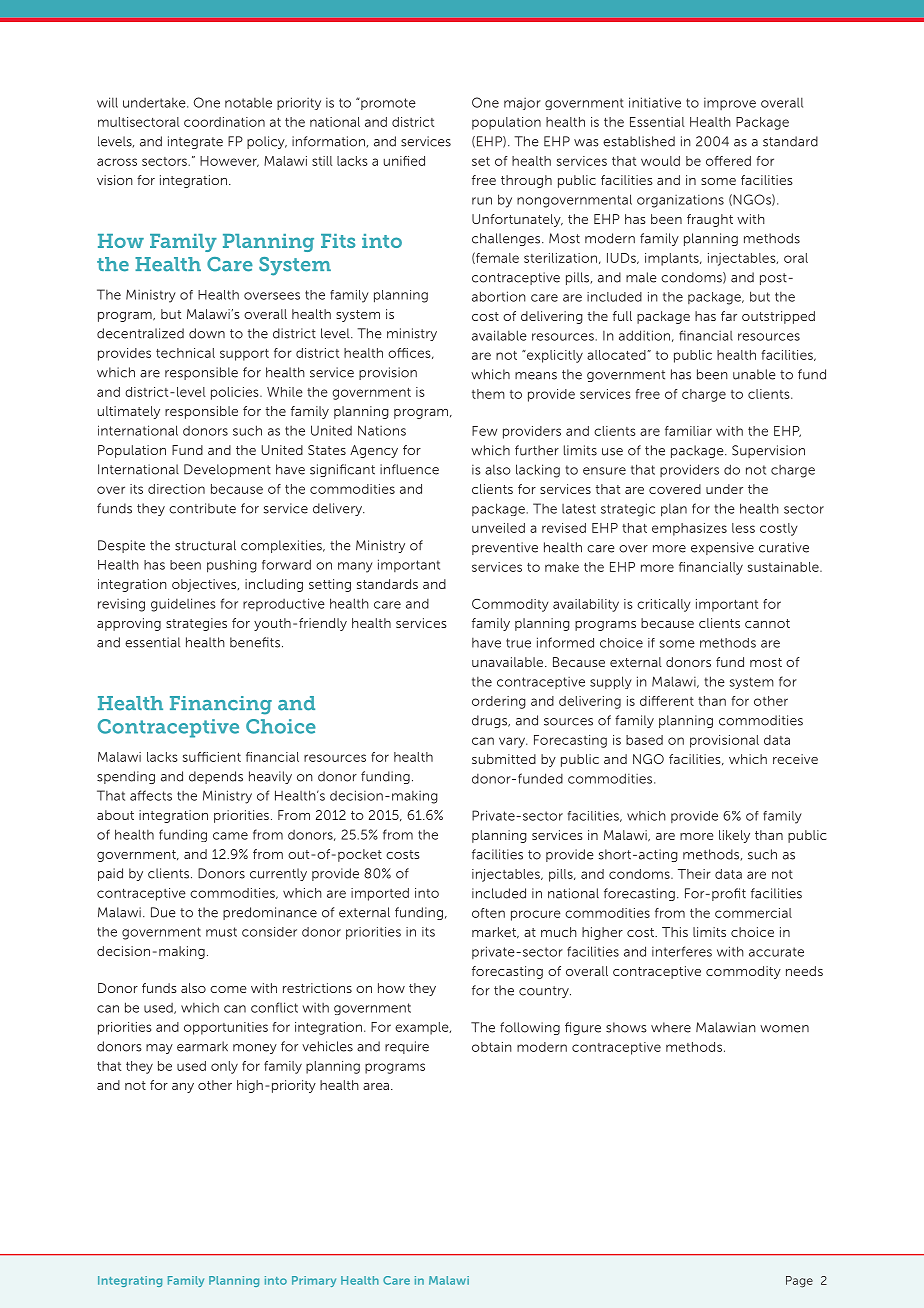 The image size is (924, 1308). What do you see at coordinates (488, 913) in the image?
I see `often` at bounding box center [488, 913].
